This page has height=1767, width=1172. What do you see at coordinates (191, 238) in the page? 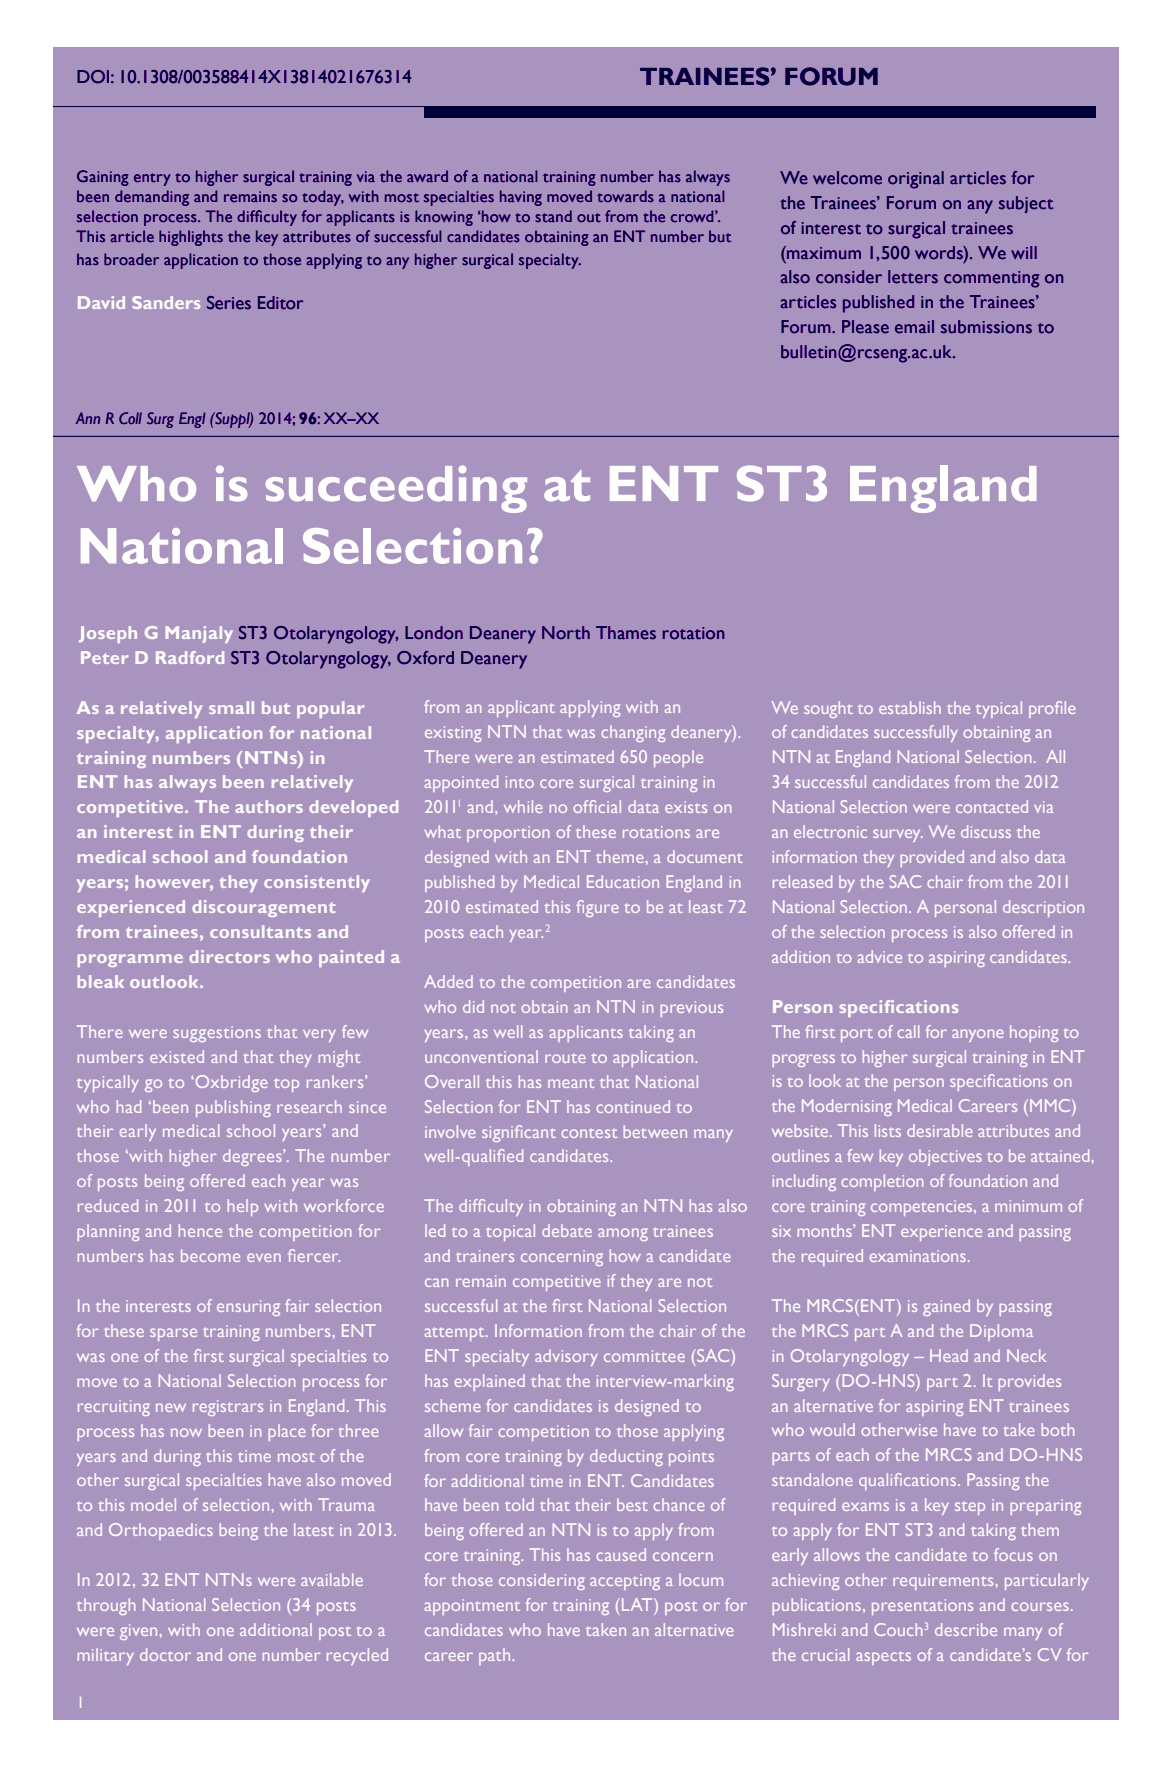
I see `highlights` at bounding box center [191, 238].
